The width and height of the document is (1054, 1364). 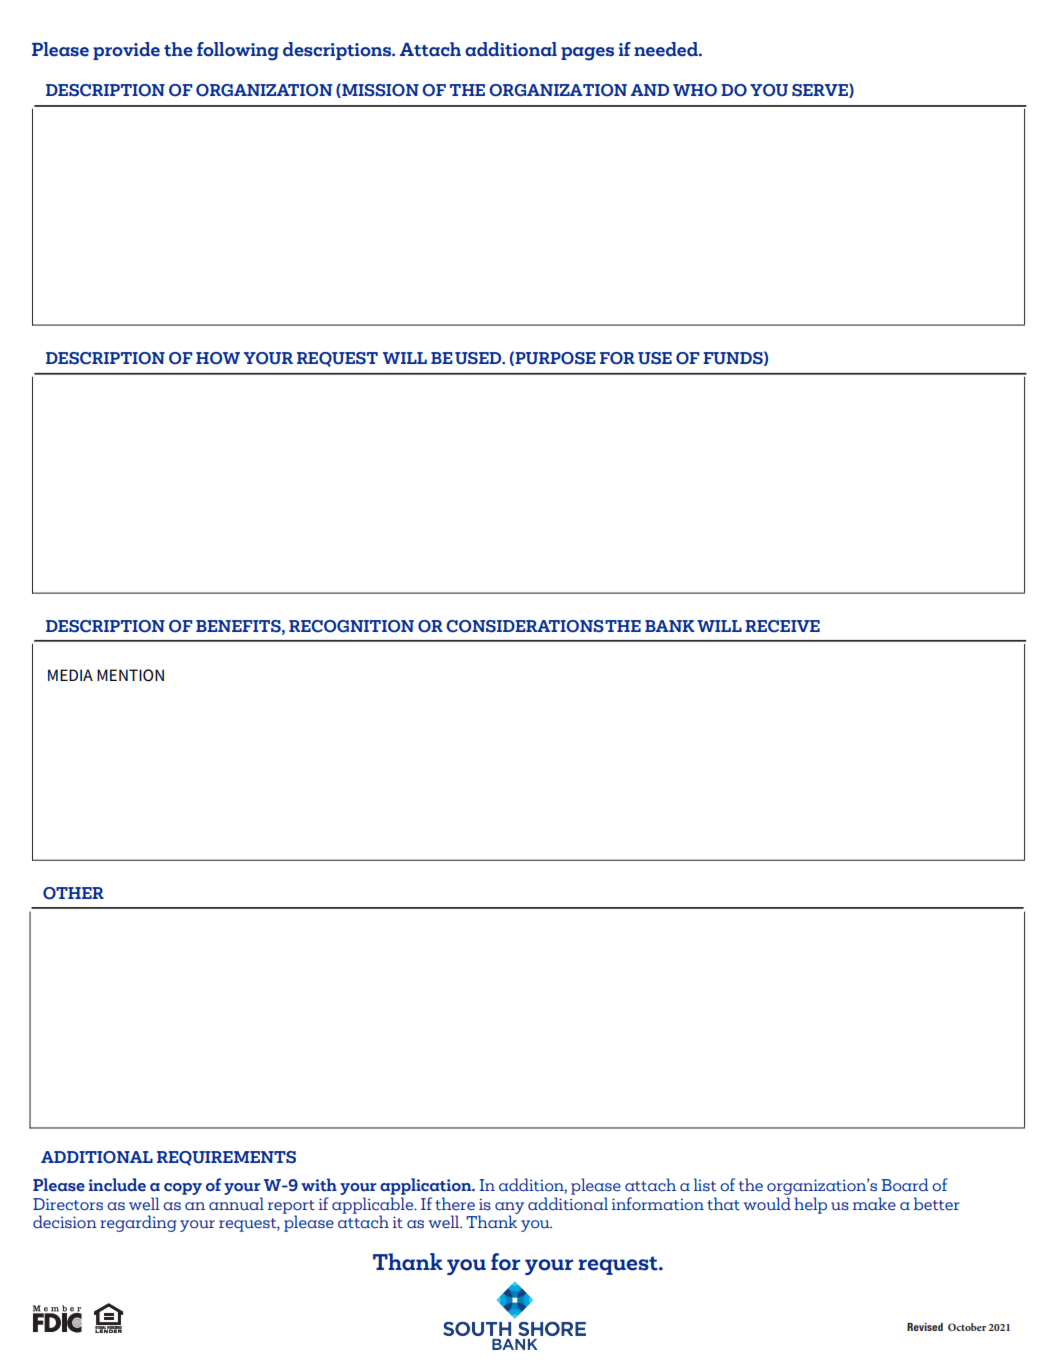 I want to click on pages, so click(x=587, y=54).
